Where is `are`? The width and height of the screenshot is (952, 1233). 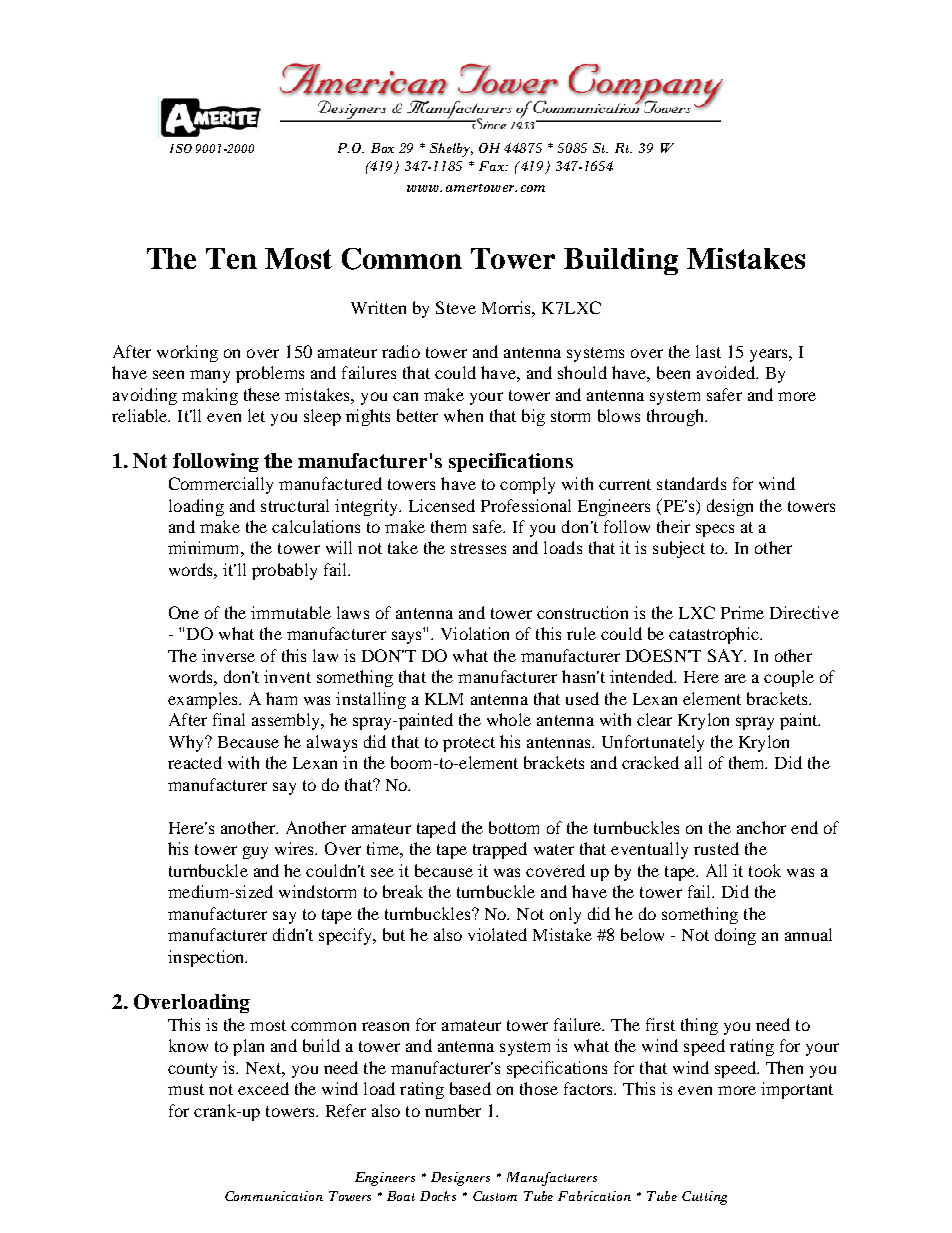 are is located at coordinates (735, 678).
